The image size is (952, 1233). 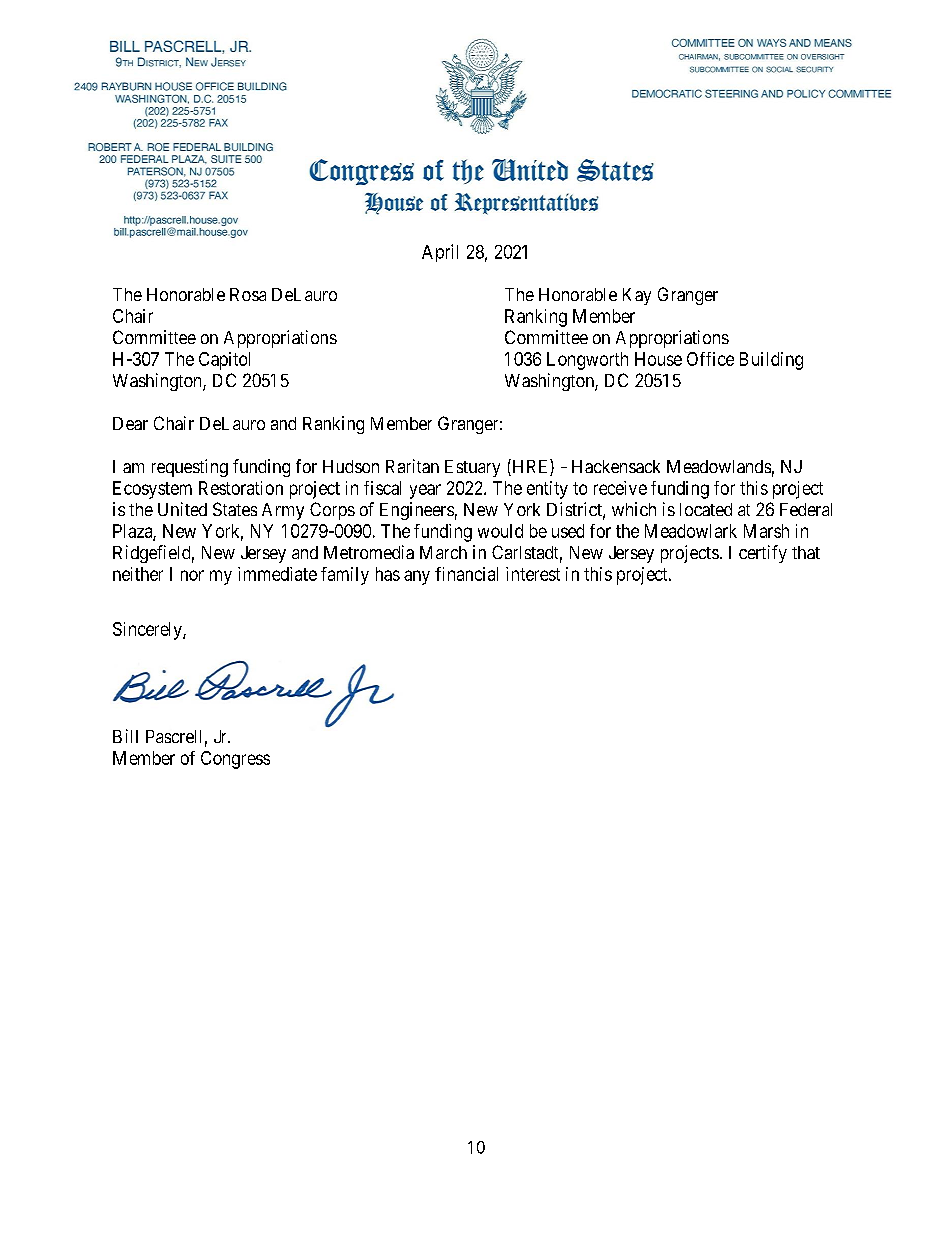 I want to click on Dear, so click(x=130, y=423).
